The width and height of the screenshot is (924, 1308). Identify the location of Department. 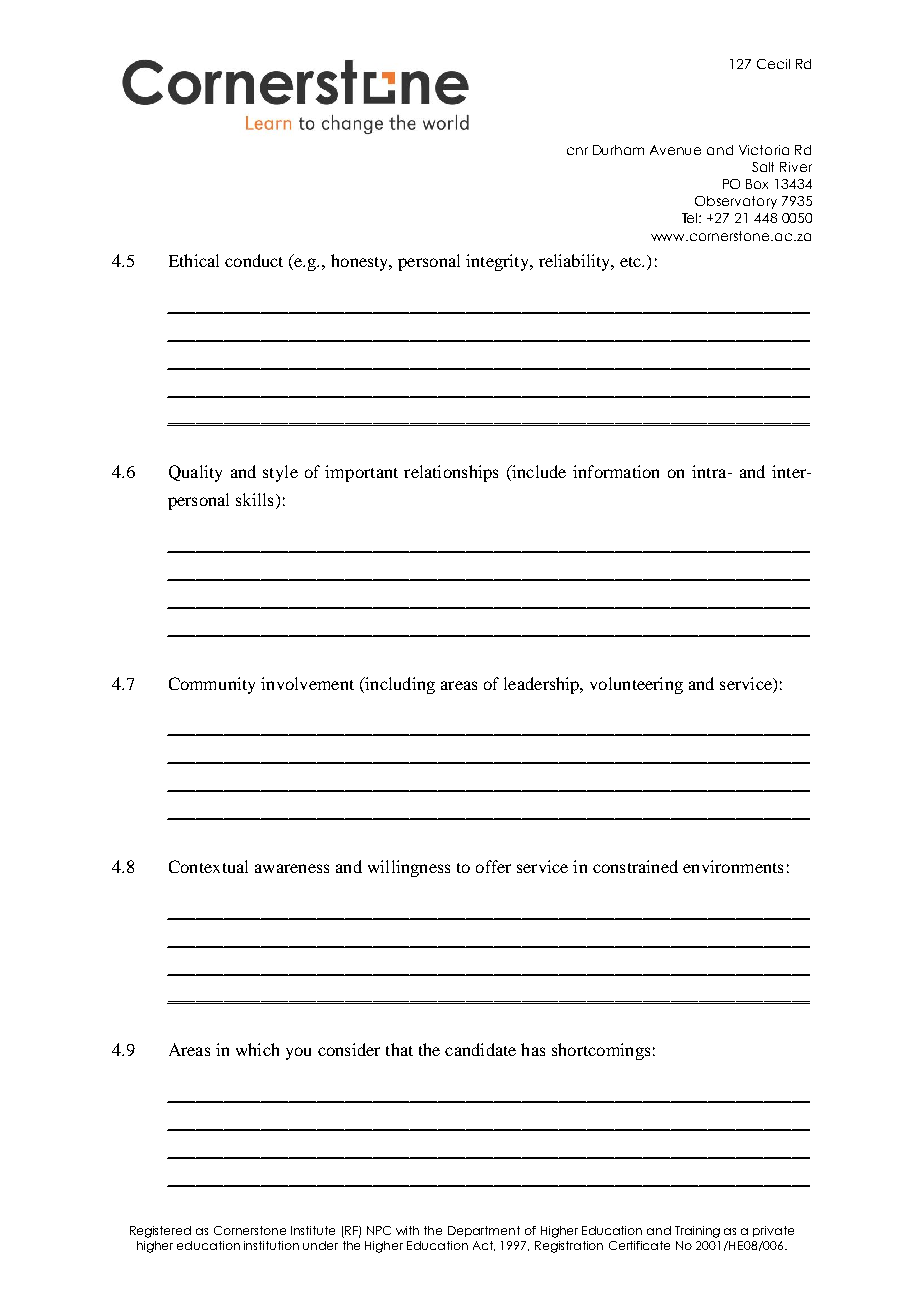
(484, 1231).
